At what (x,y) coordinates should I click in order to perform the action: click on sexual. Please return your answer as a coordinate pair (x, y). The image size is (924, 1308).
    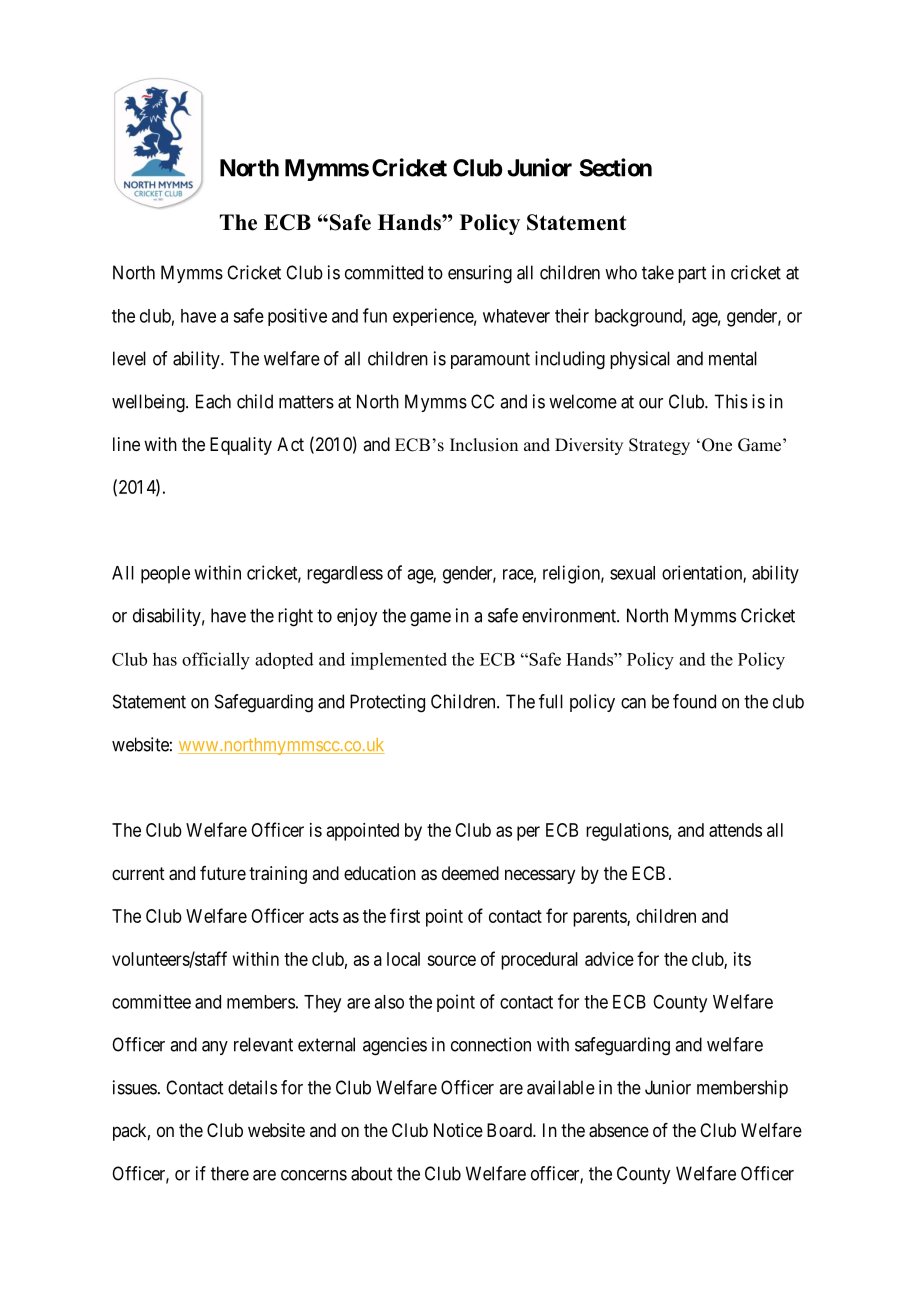
    Looking at the image, I should click on (632, 573).
